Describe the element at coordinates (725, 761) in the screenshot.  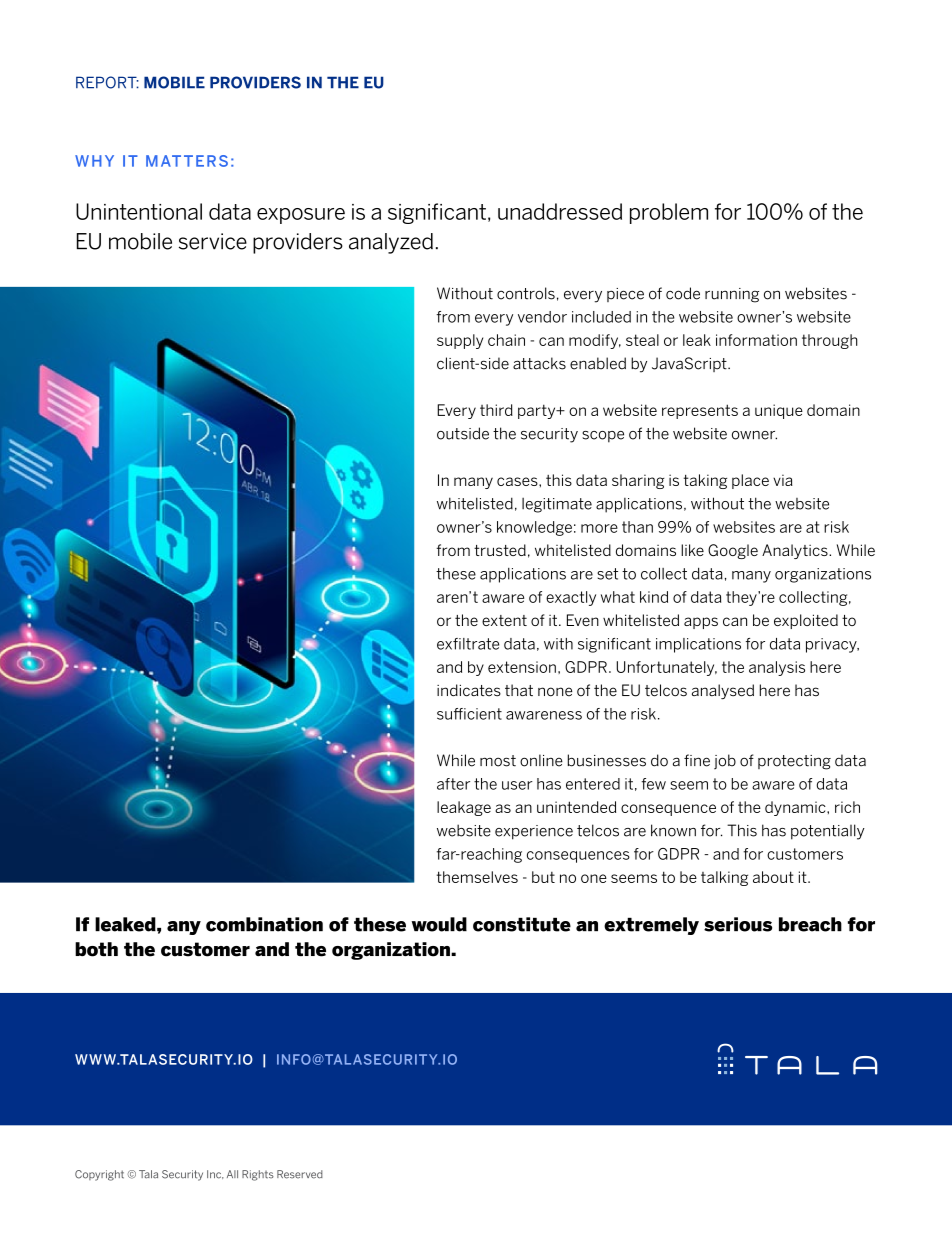
I see `job` at that location.
